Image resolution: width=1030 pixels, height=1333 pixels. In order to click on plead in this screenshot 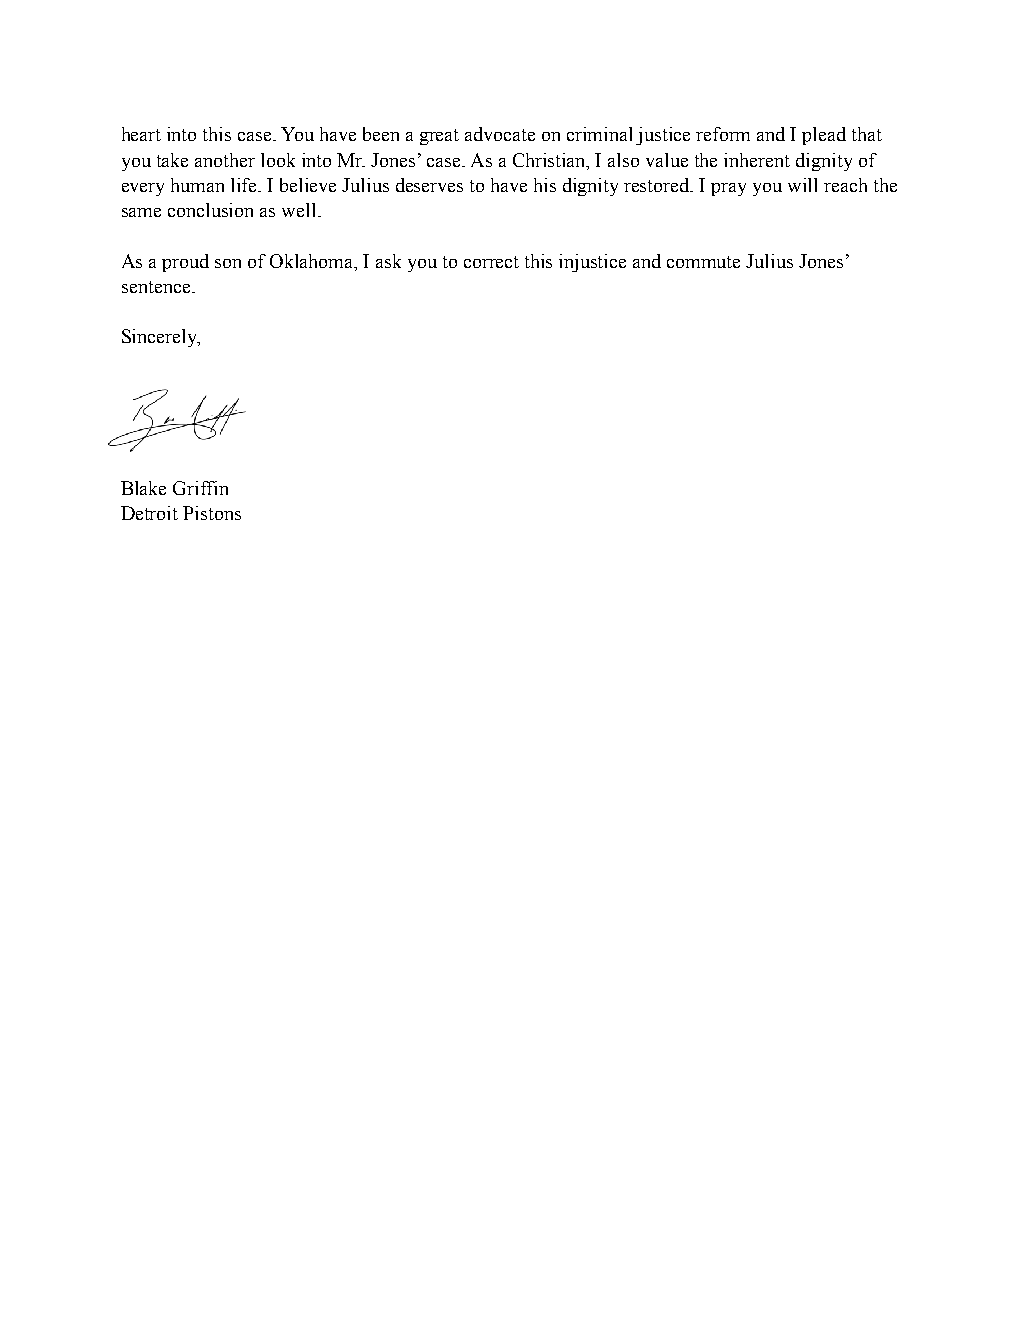, I will do `click(824, 136)`.
